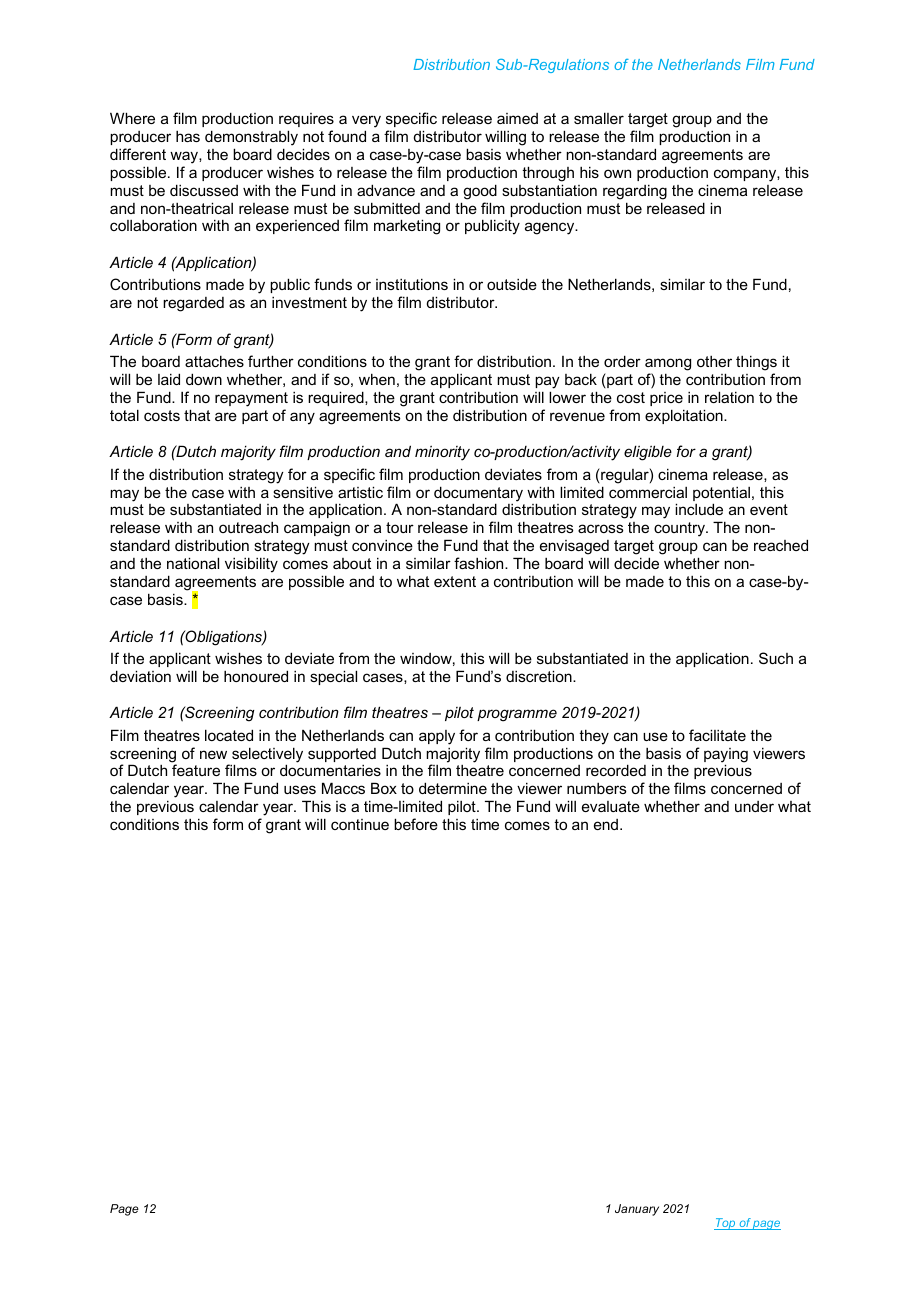 The width and height of the screenshot is (924, 1308). What do you see at coordinates (480, 192) in the screenshot?
I see `good` at bounding box center [480, 192].
